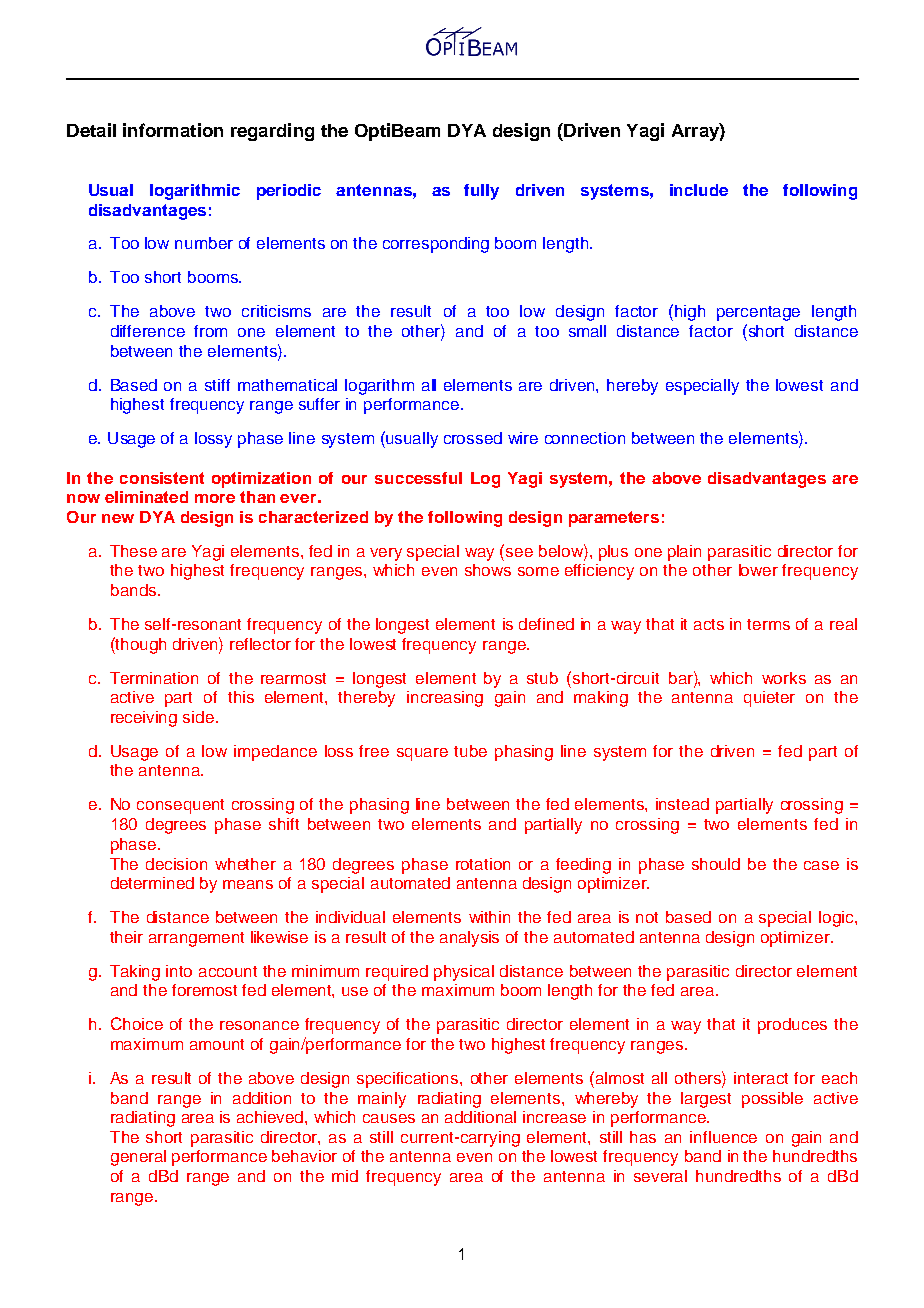 The width and height of the screenshot is (924, 1308). Describe the element at coordinates (684, 553) in the screenshot. I see `plain` at that location.
